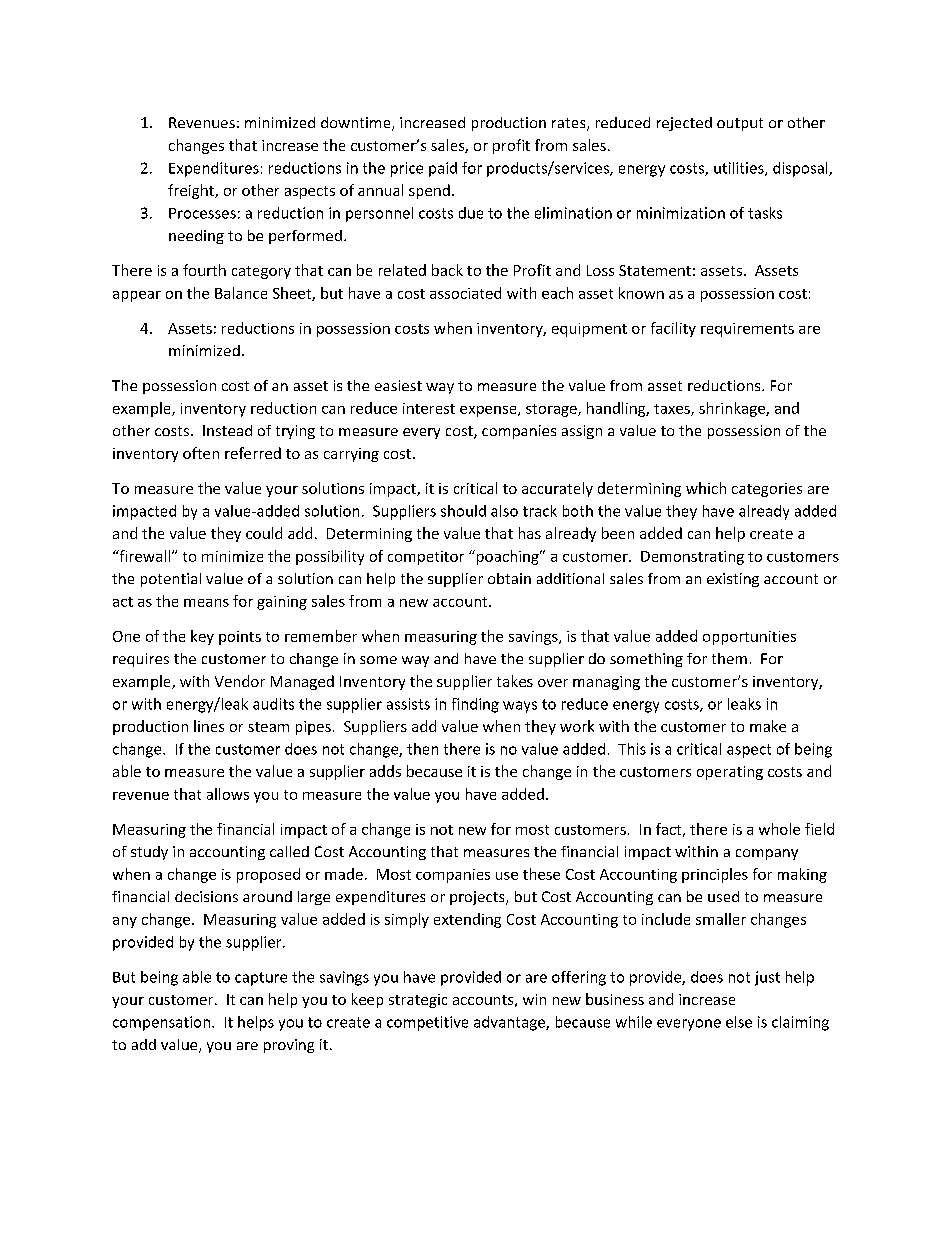  Describe the element at coordinates (202, 213) in the page. I see `Processes` at that location.
